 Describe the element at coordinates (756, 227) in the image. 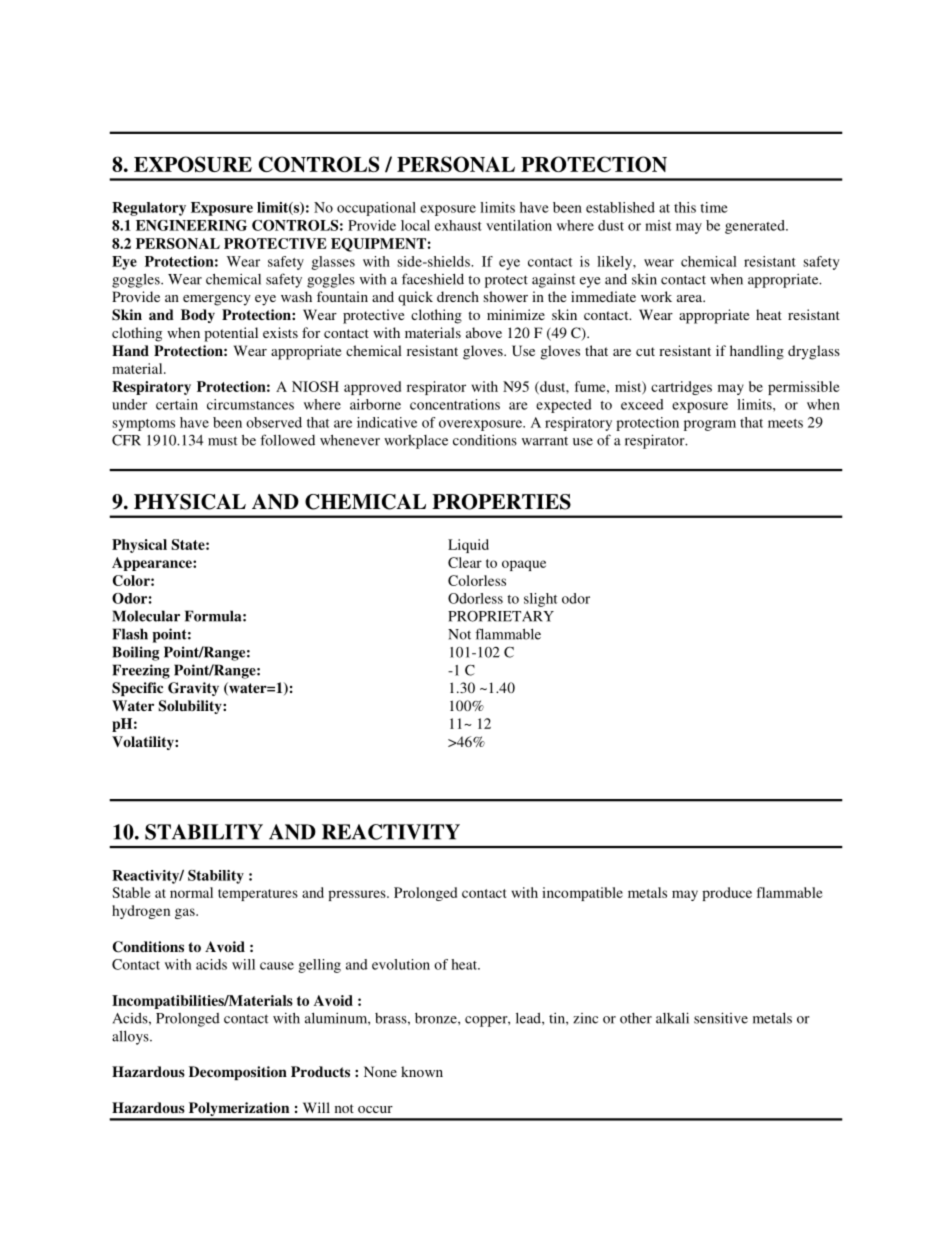

I see `generated` at that location.
